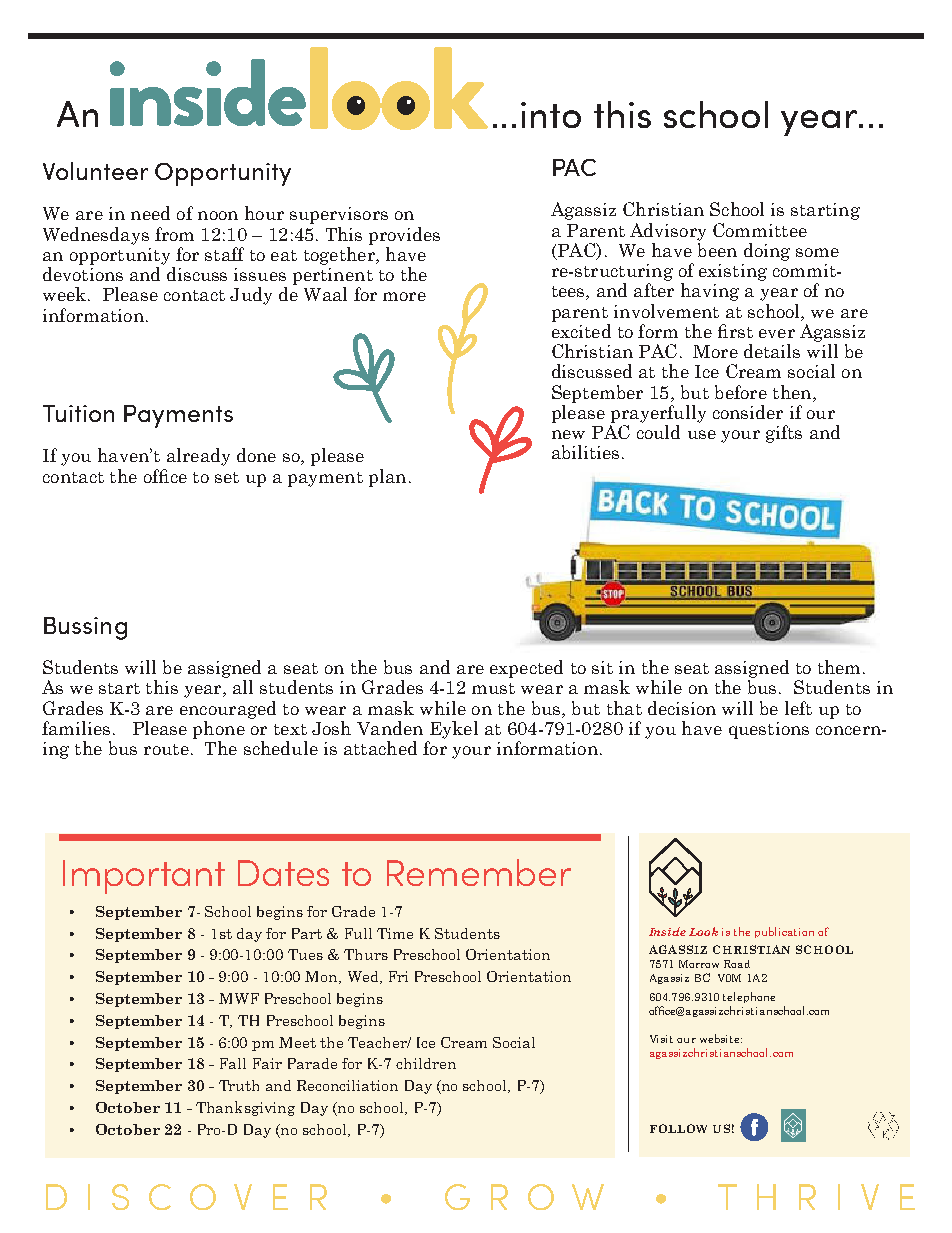  What do you see at coordinates (839, 667) in the image?
I see `them` at bounding box center [839, 667].
